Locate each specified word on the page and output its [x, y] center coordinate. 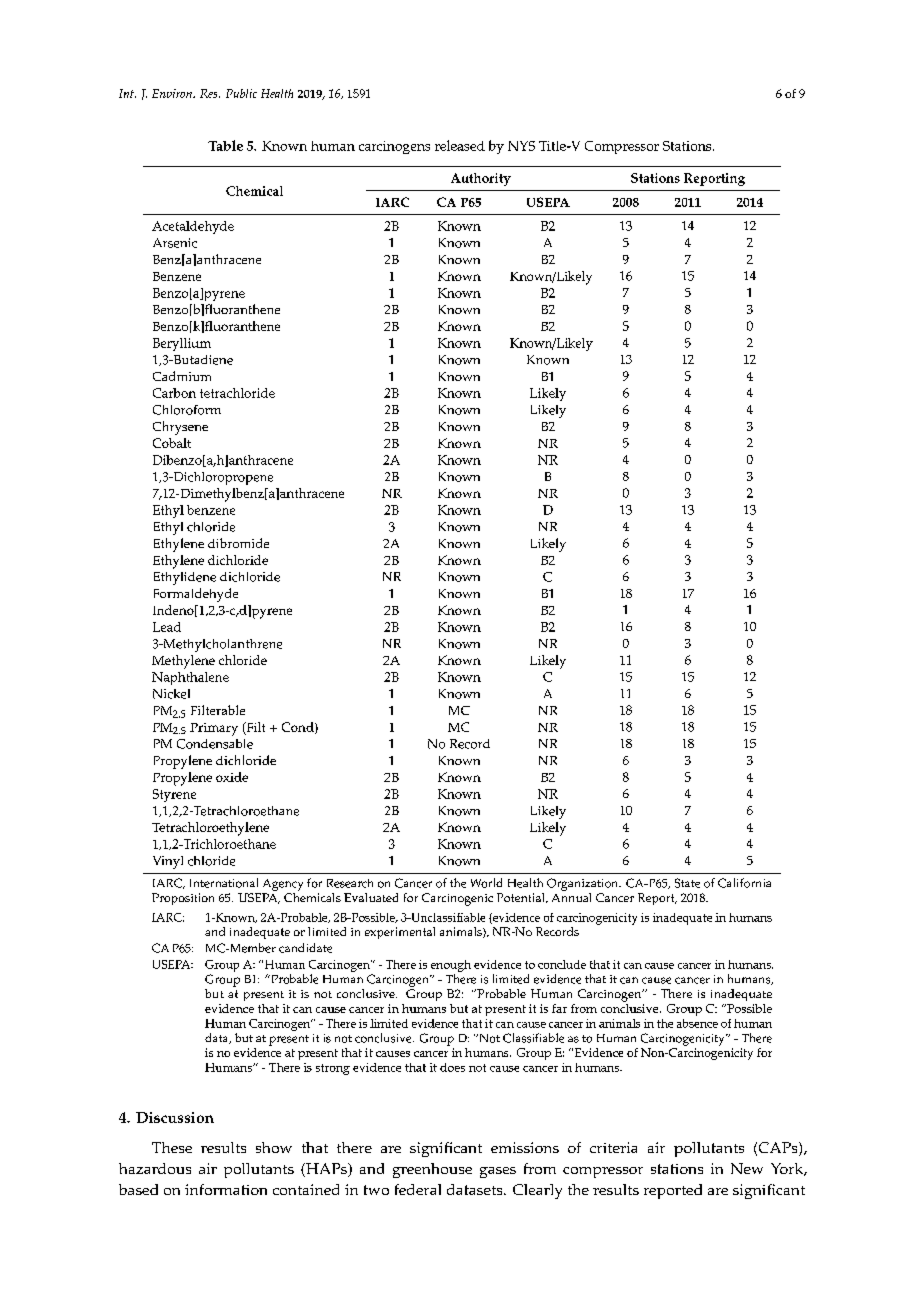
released [460, 145]
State [687, 883]
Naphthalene [190, 678]
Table [225, 145]
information [226, 1189]
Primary [214, 729]
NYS [521, 146]
